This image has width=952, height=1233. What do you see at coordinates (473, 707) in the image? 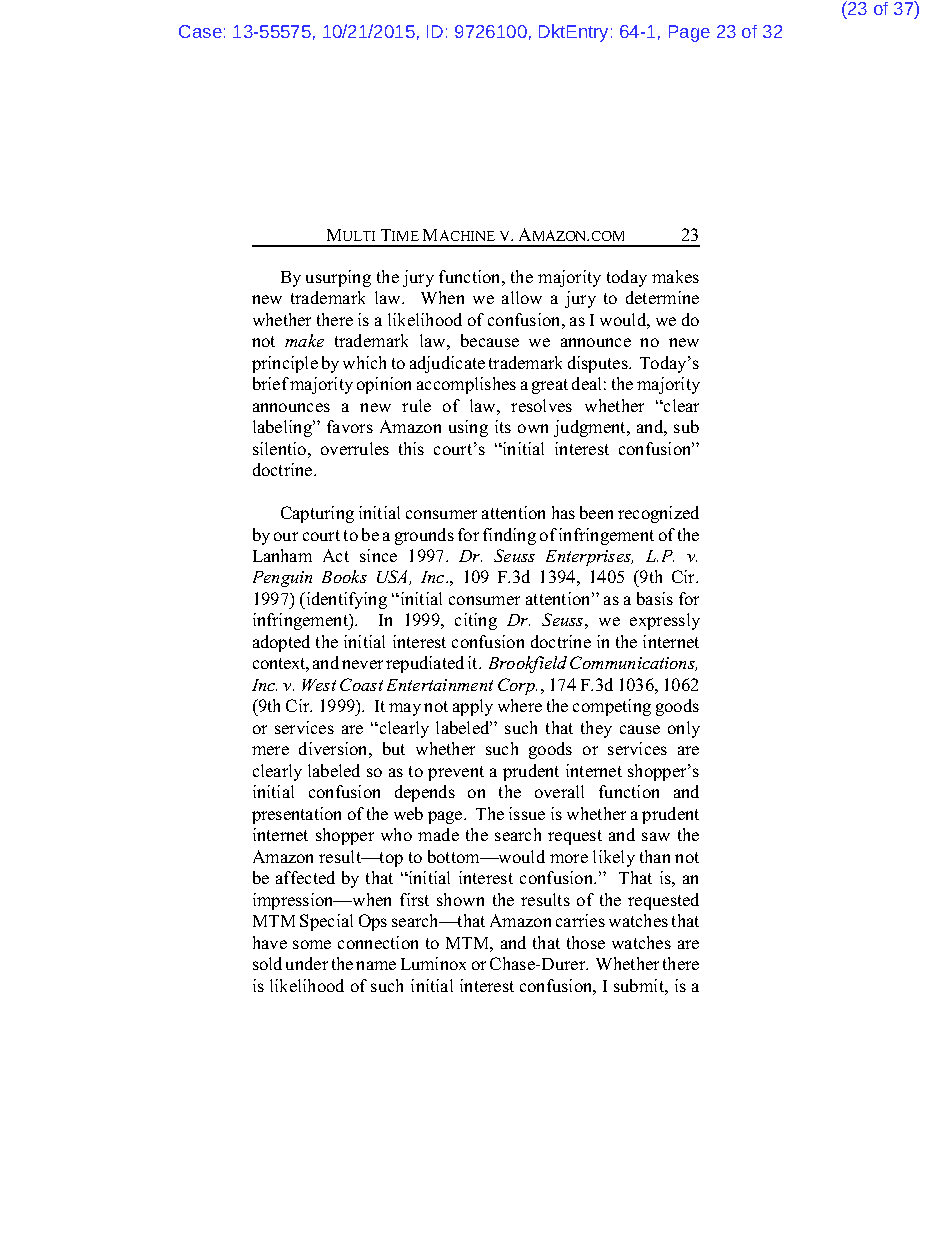
I see `apply` at bounding box center [473, 707].
